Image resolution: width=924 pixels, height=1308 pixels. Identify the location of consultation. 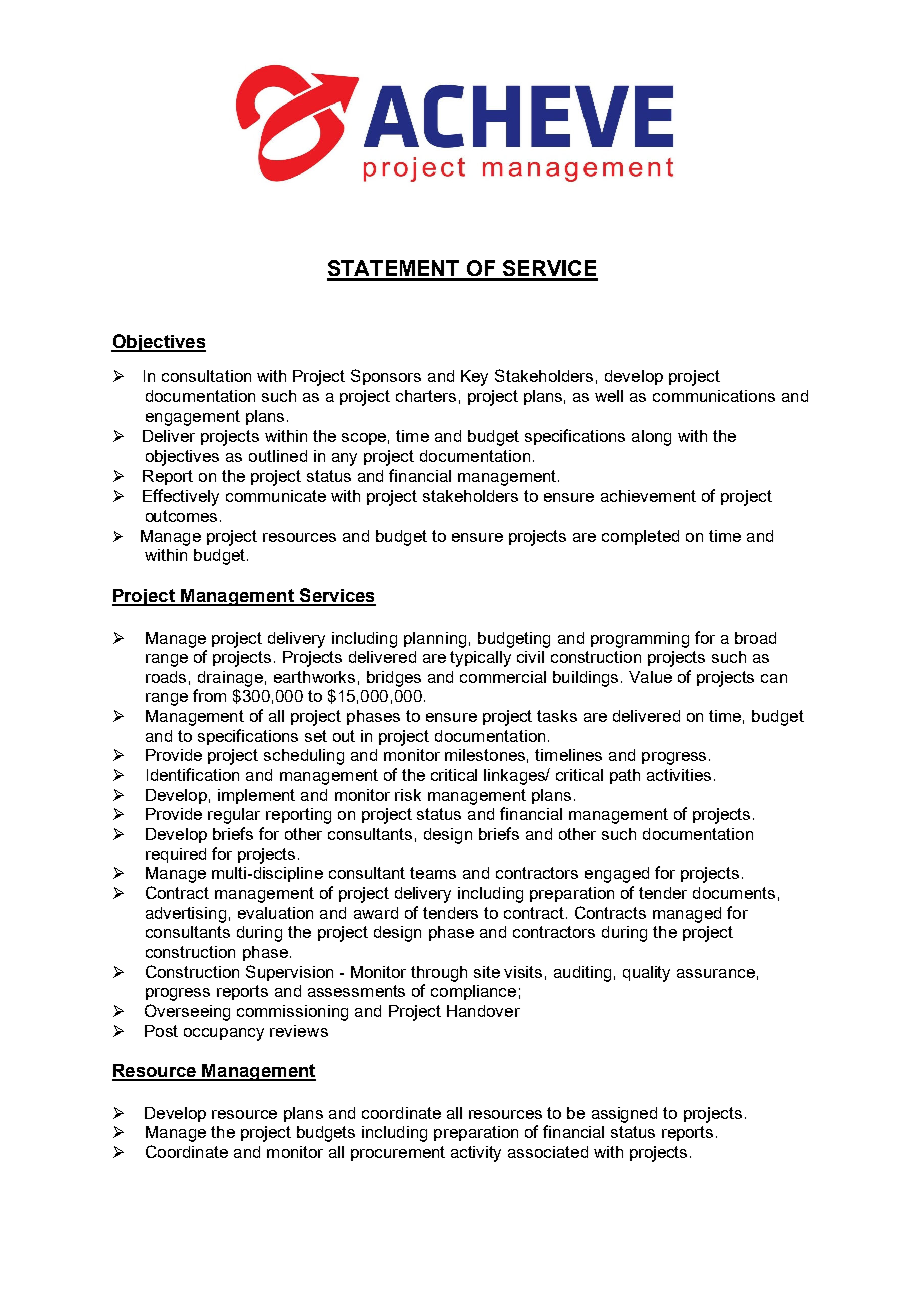
(206, 376).
